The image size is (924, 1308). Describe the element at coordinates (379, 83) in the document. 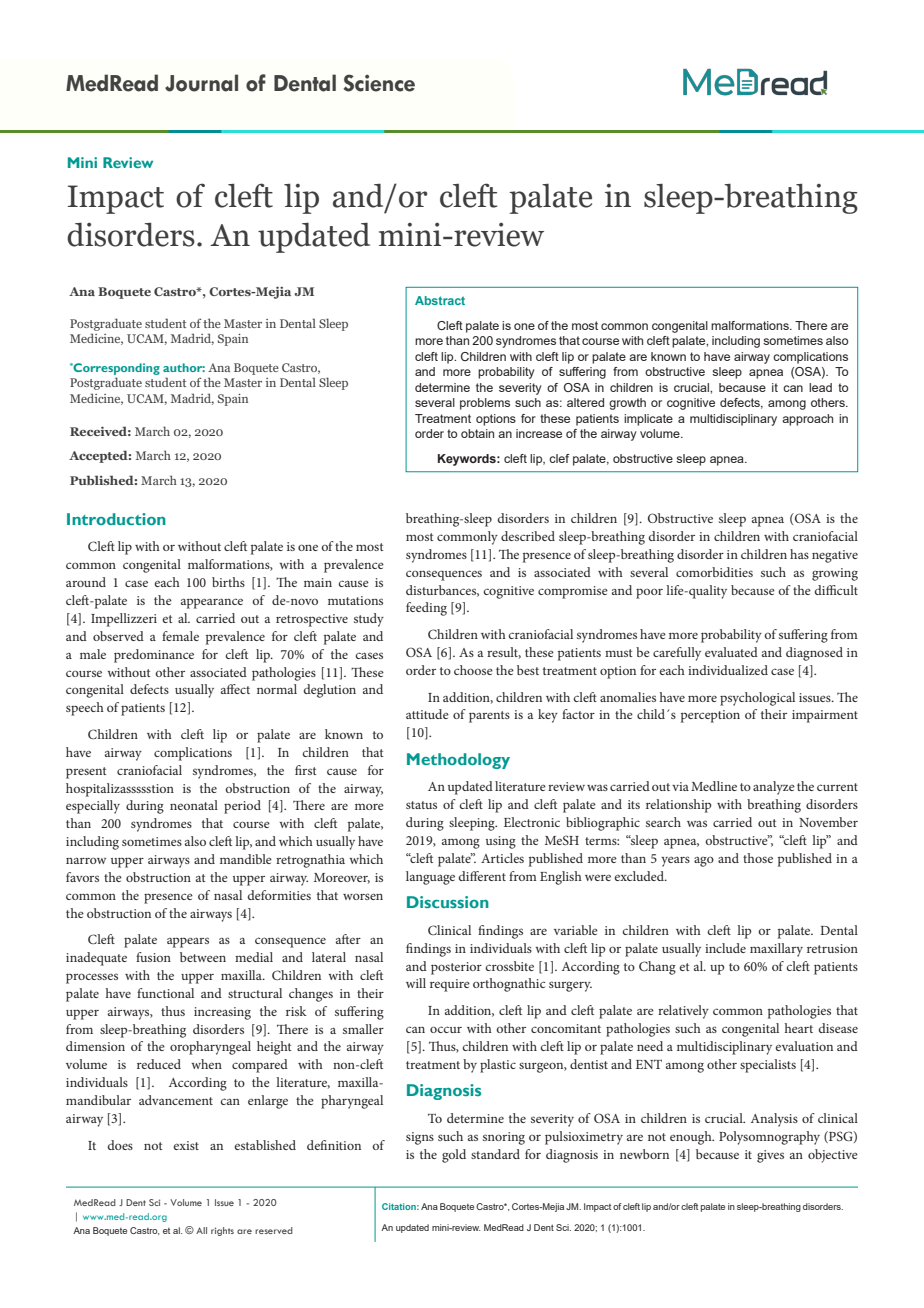

I see `Science` at that location.
